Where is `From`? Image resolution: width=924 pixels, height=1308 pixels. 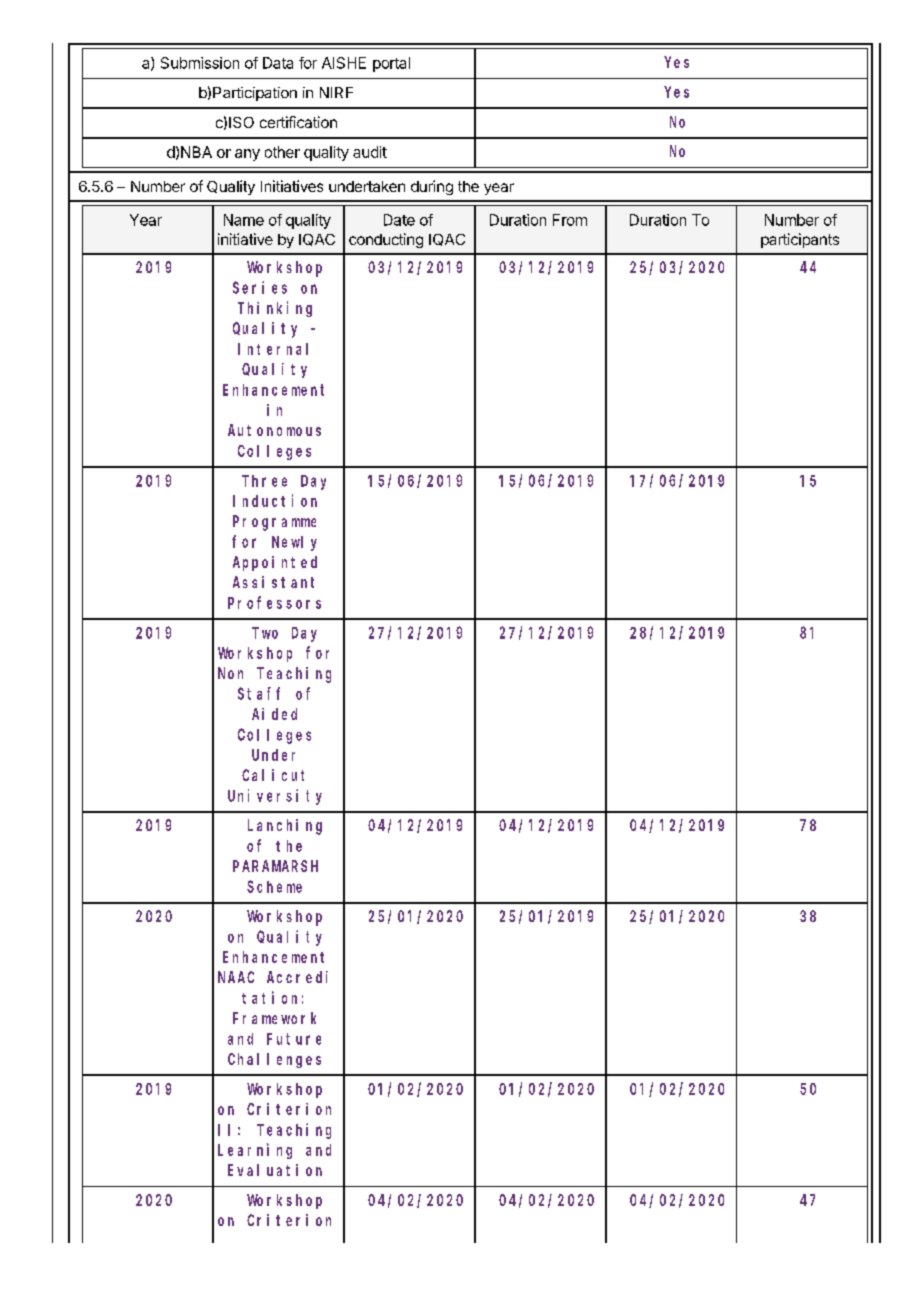 From is located at coordinates (570, 220).
